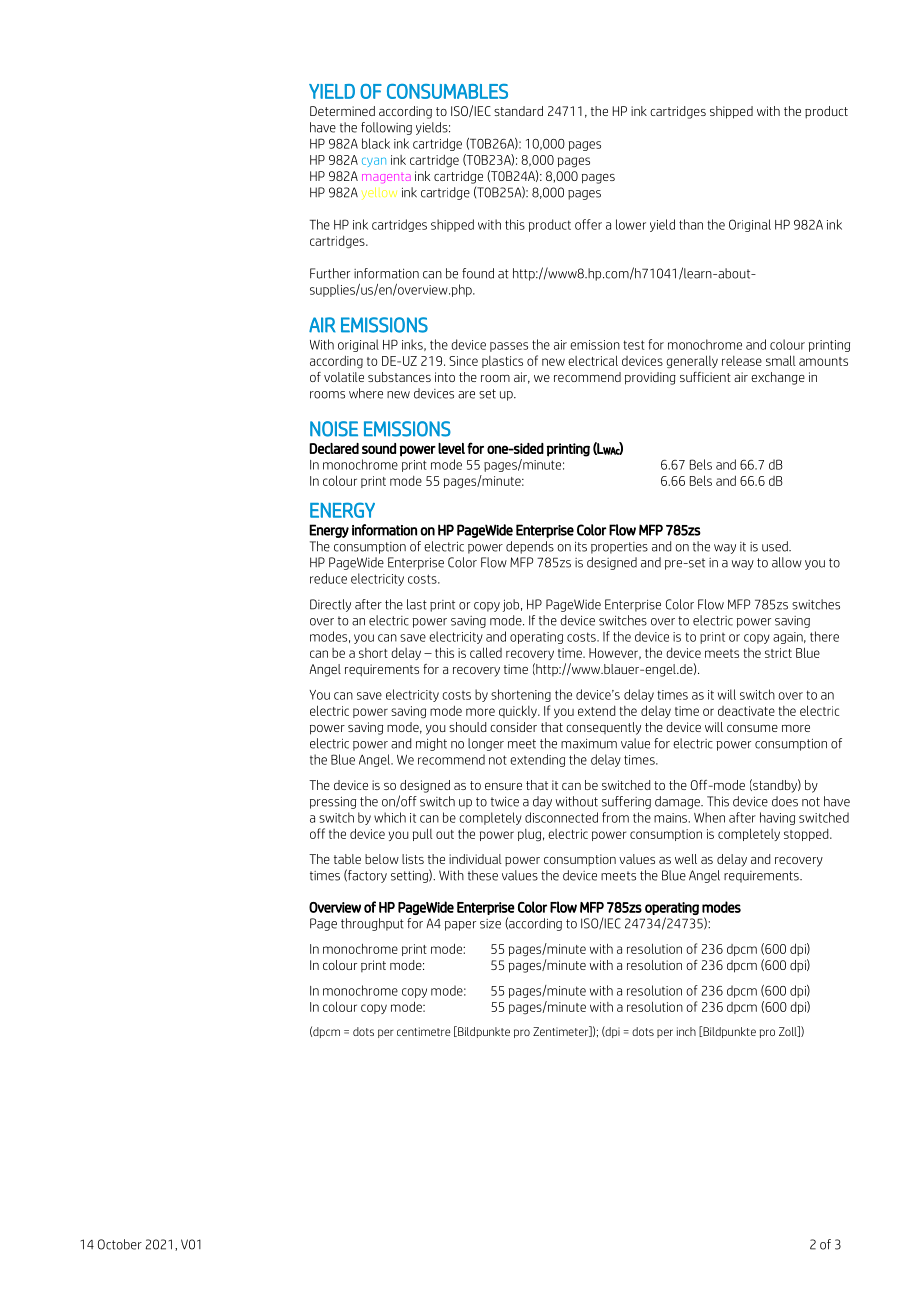 This page has width=924, height=1309. What do you see at coordinates (330, 605) in the page?
I see `Directly` at bounding box center [330, 605].
